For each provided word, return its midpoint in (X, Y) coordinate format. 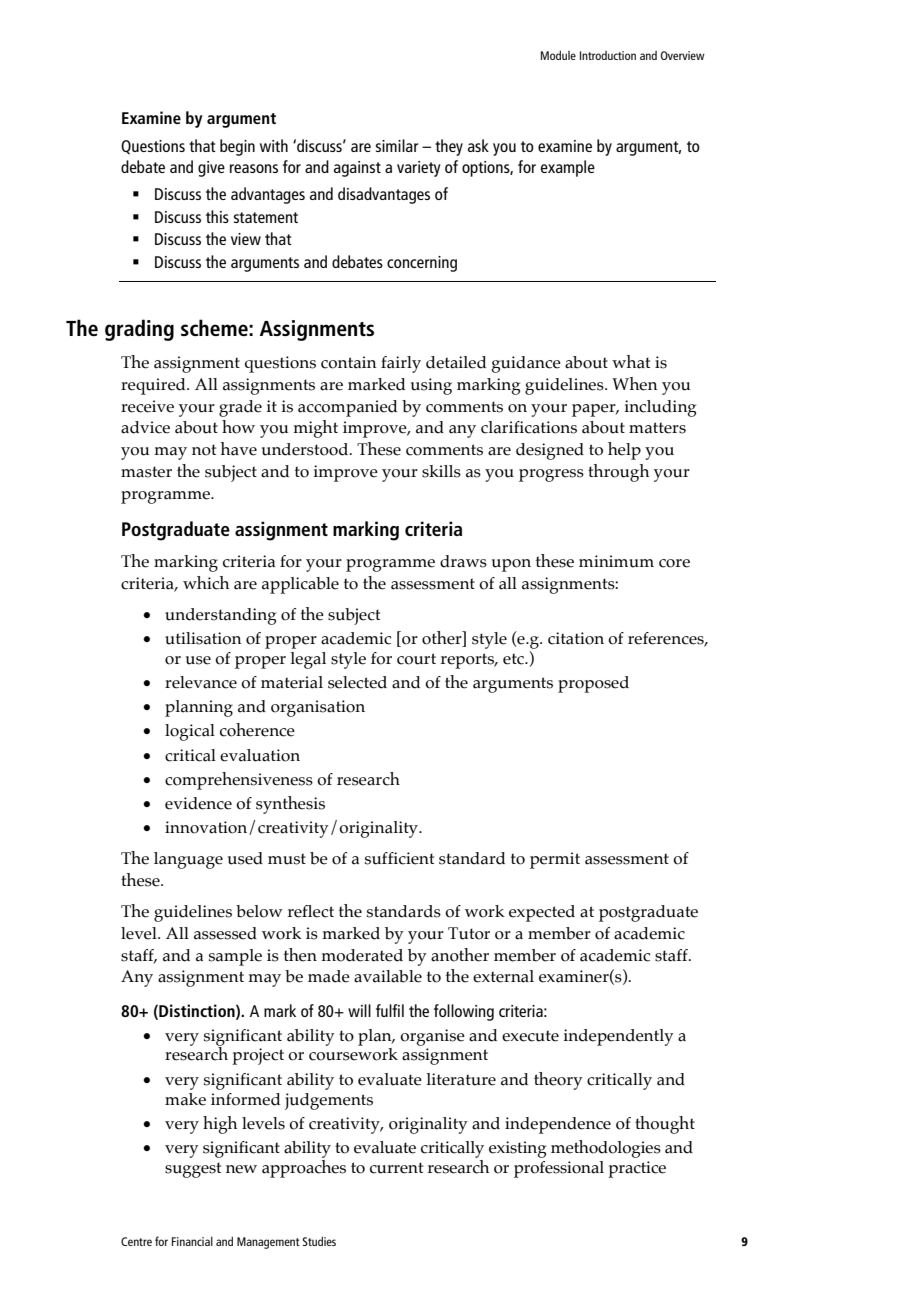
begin (237, 147)
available (388, 976)
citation (576, 638)
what (631, 362)
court (416, 659)
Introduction (608, 55)
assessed (225, 933)
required (154, 386)
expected (542, 913)
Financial (192, 1241)
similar (397, 145)
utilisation (203, 638)
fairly (401, 364)
